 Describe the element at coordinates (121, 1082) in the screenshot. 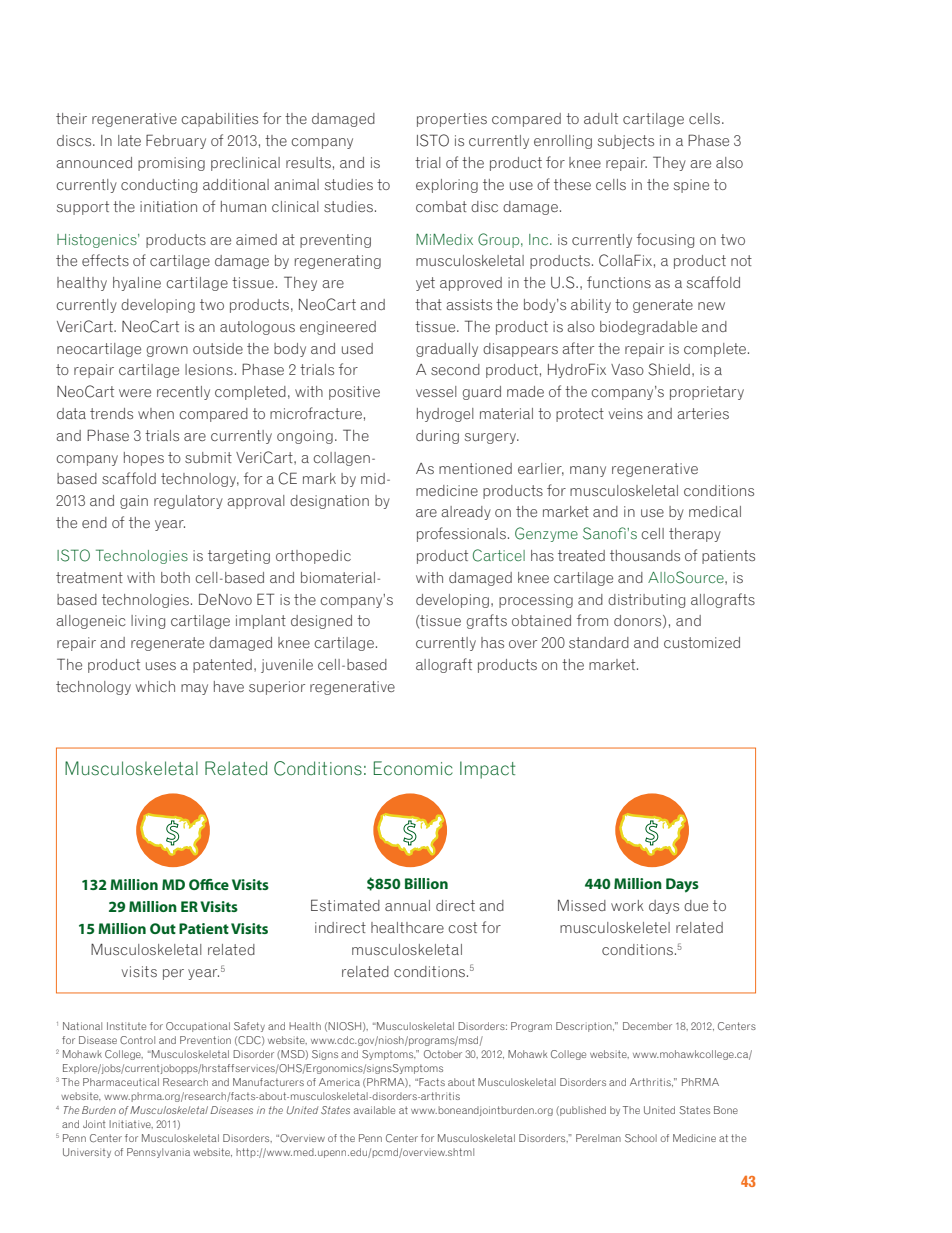

I see `Pharmaceutical` at that location.
